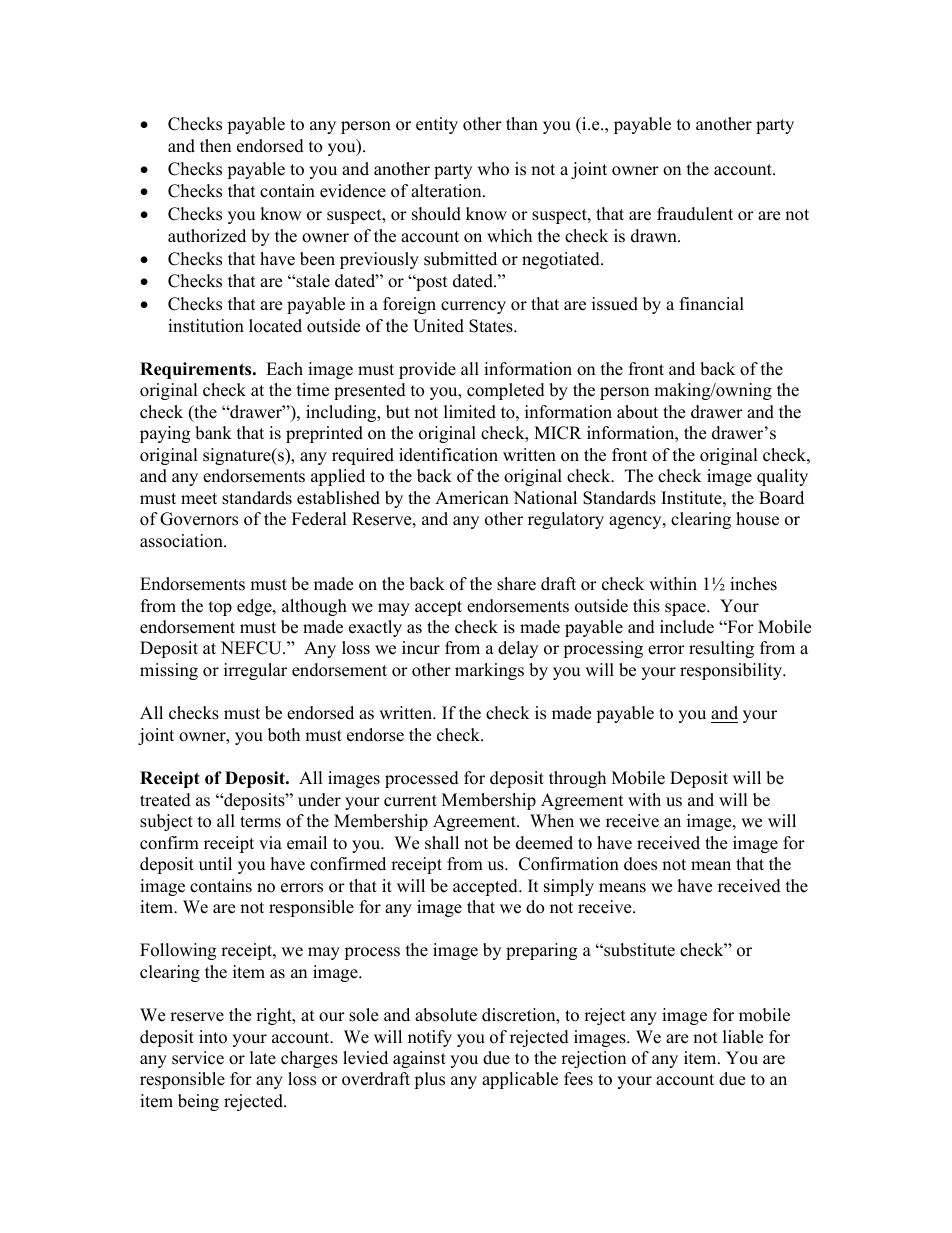 The width and height of the document is (952, 1233). What do you see at coordinates (732, 671) in the document?
I see `responsibility` at bounding box center [732, 671].
